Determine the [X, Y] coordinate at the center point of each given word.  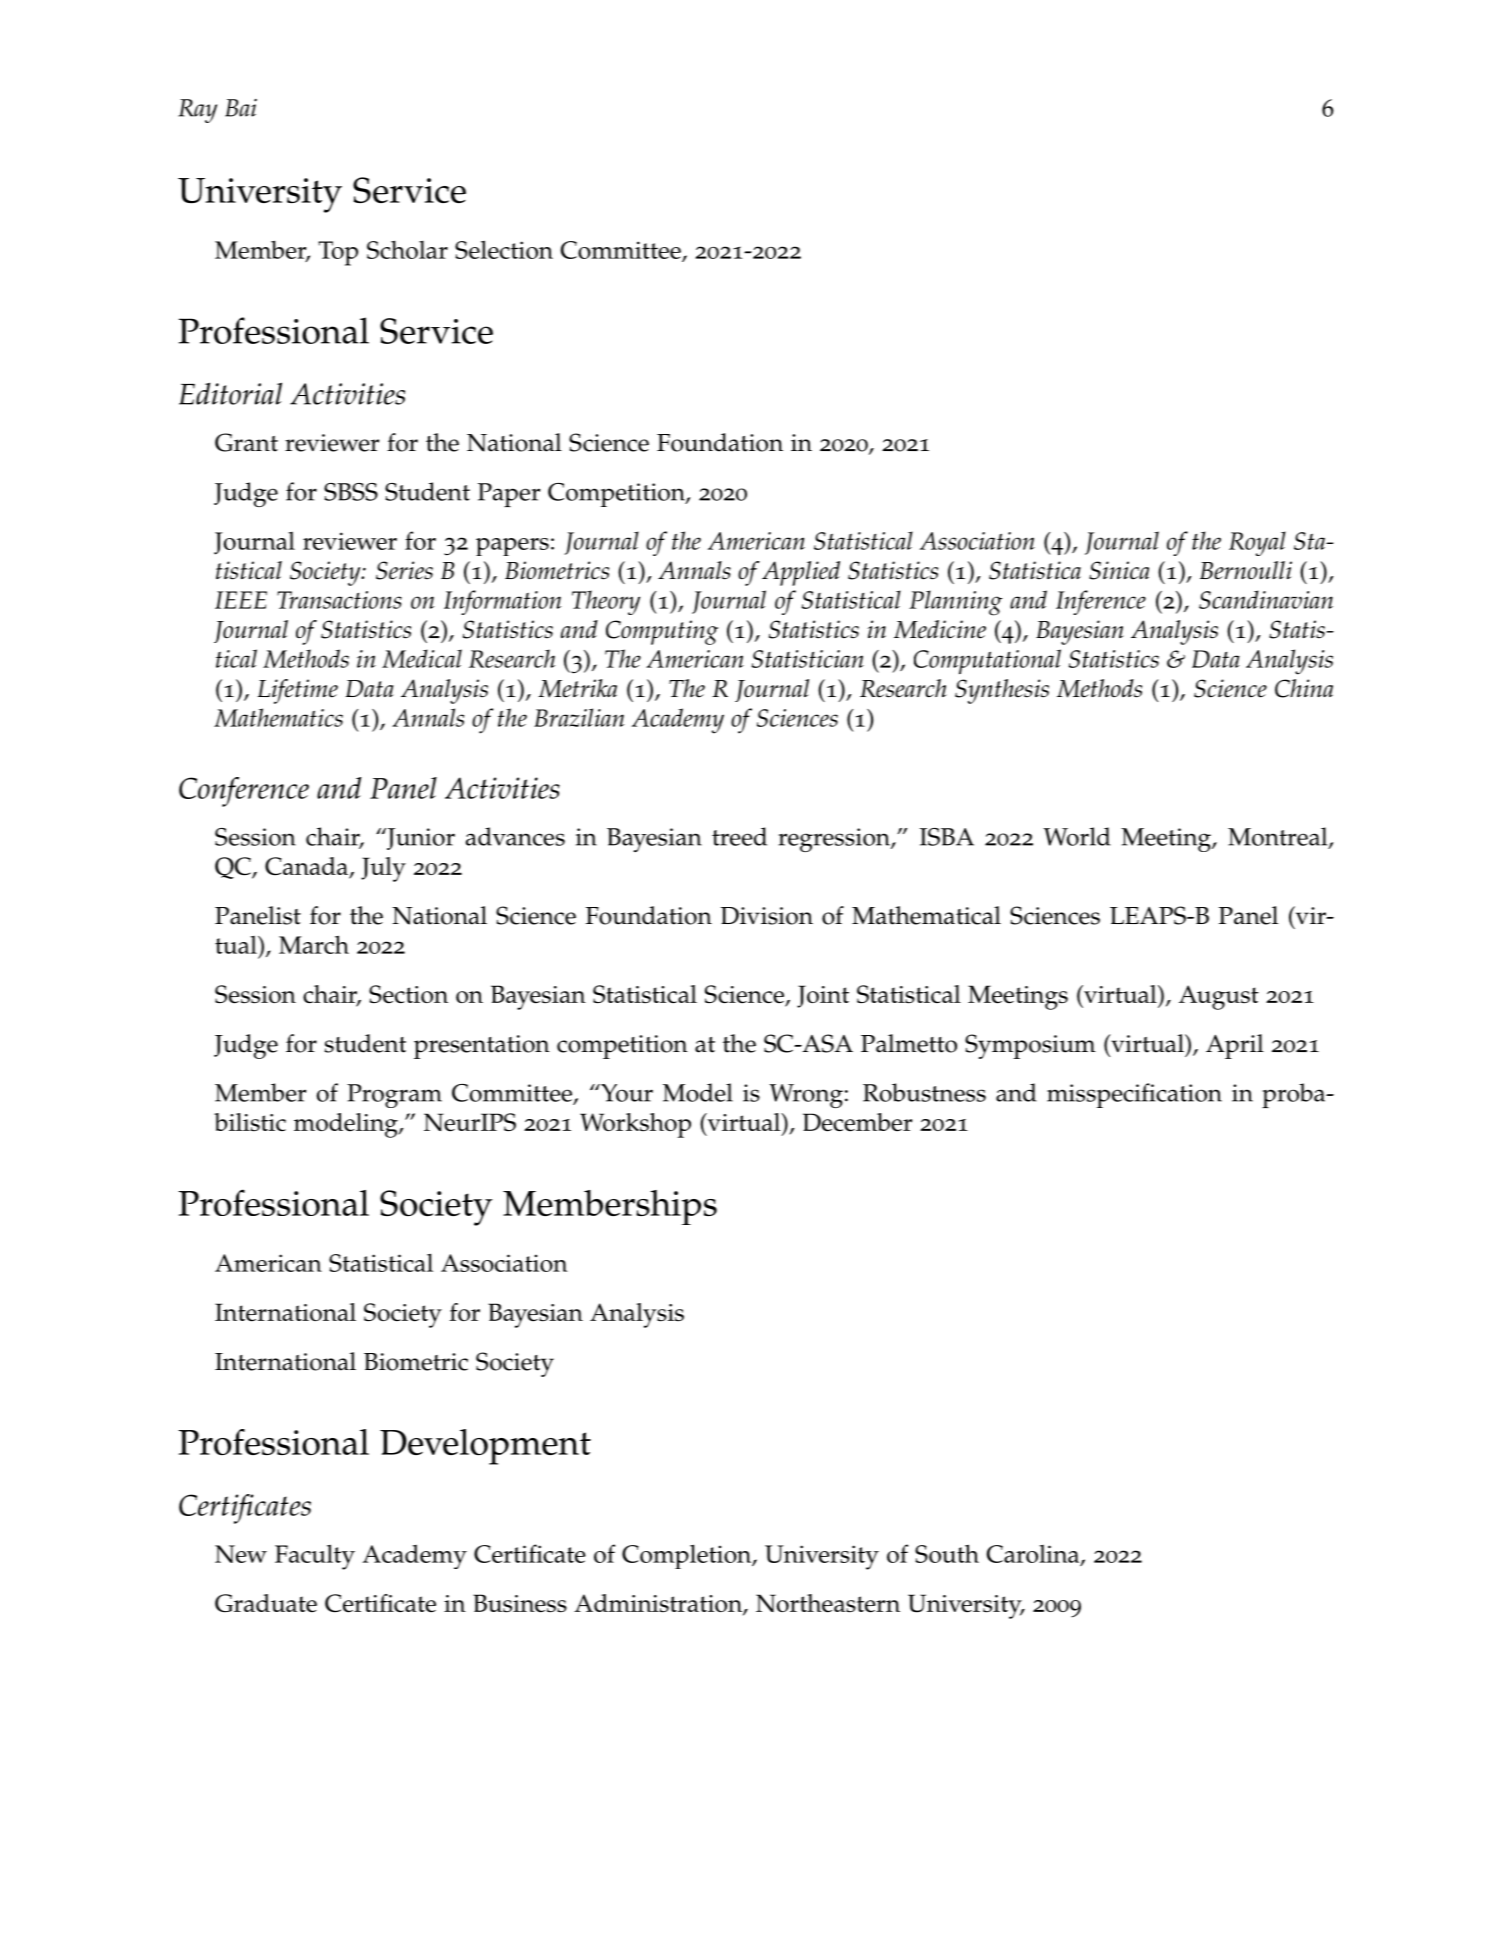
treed [739, 836]
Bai [241, 108]
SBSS [351, 492]
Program [394, 1096]
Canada [307, 867]
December [857, 1122]
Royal [1257, 543]
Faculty [315, 1557]
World [1077, 836]
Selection [504, 249]
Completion [688, 1556]
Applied [801, 573]
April [1235, 1046]
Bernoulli [1246, 570]
